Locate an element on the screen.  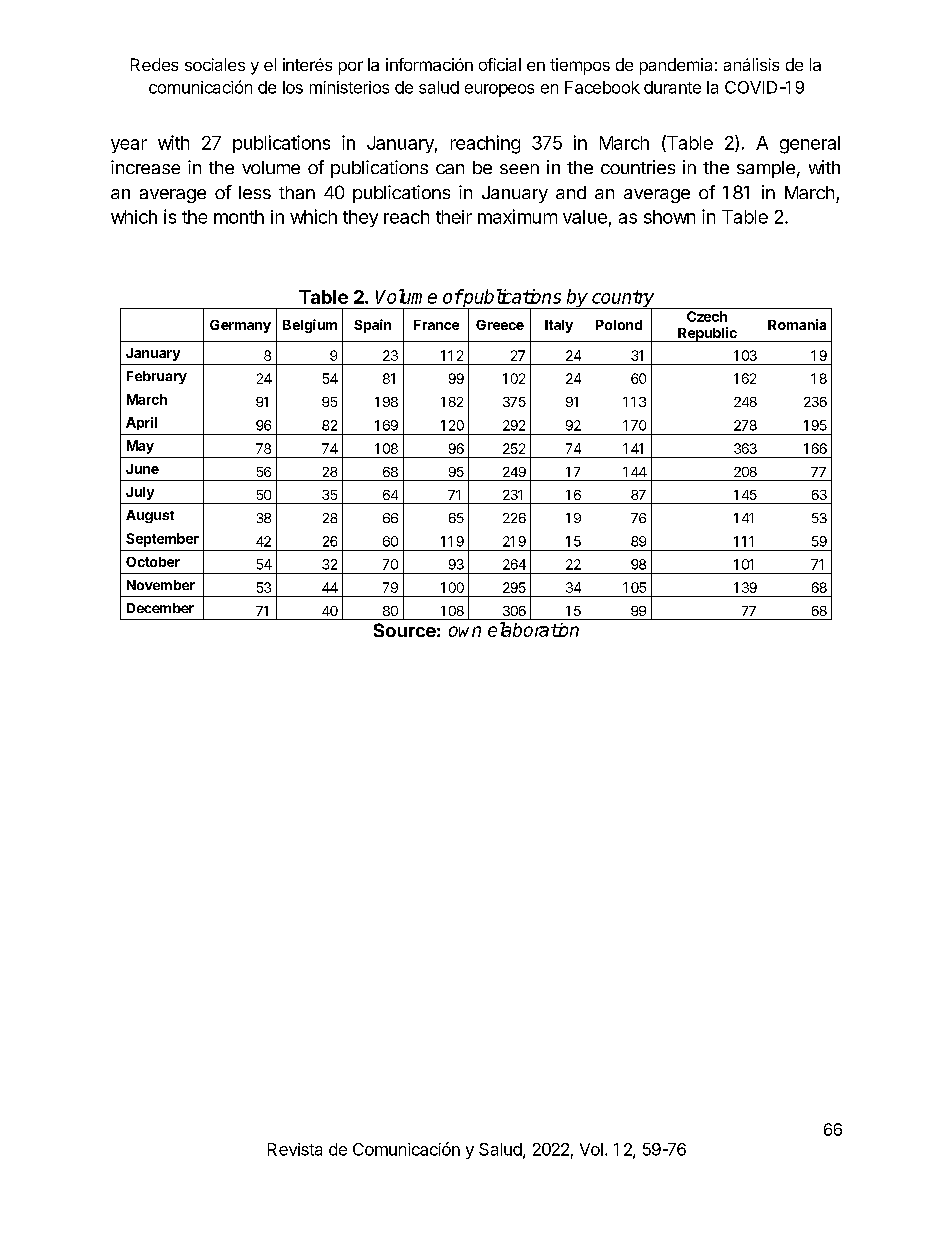
Czech is located at coordinates (707, 316).
